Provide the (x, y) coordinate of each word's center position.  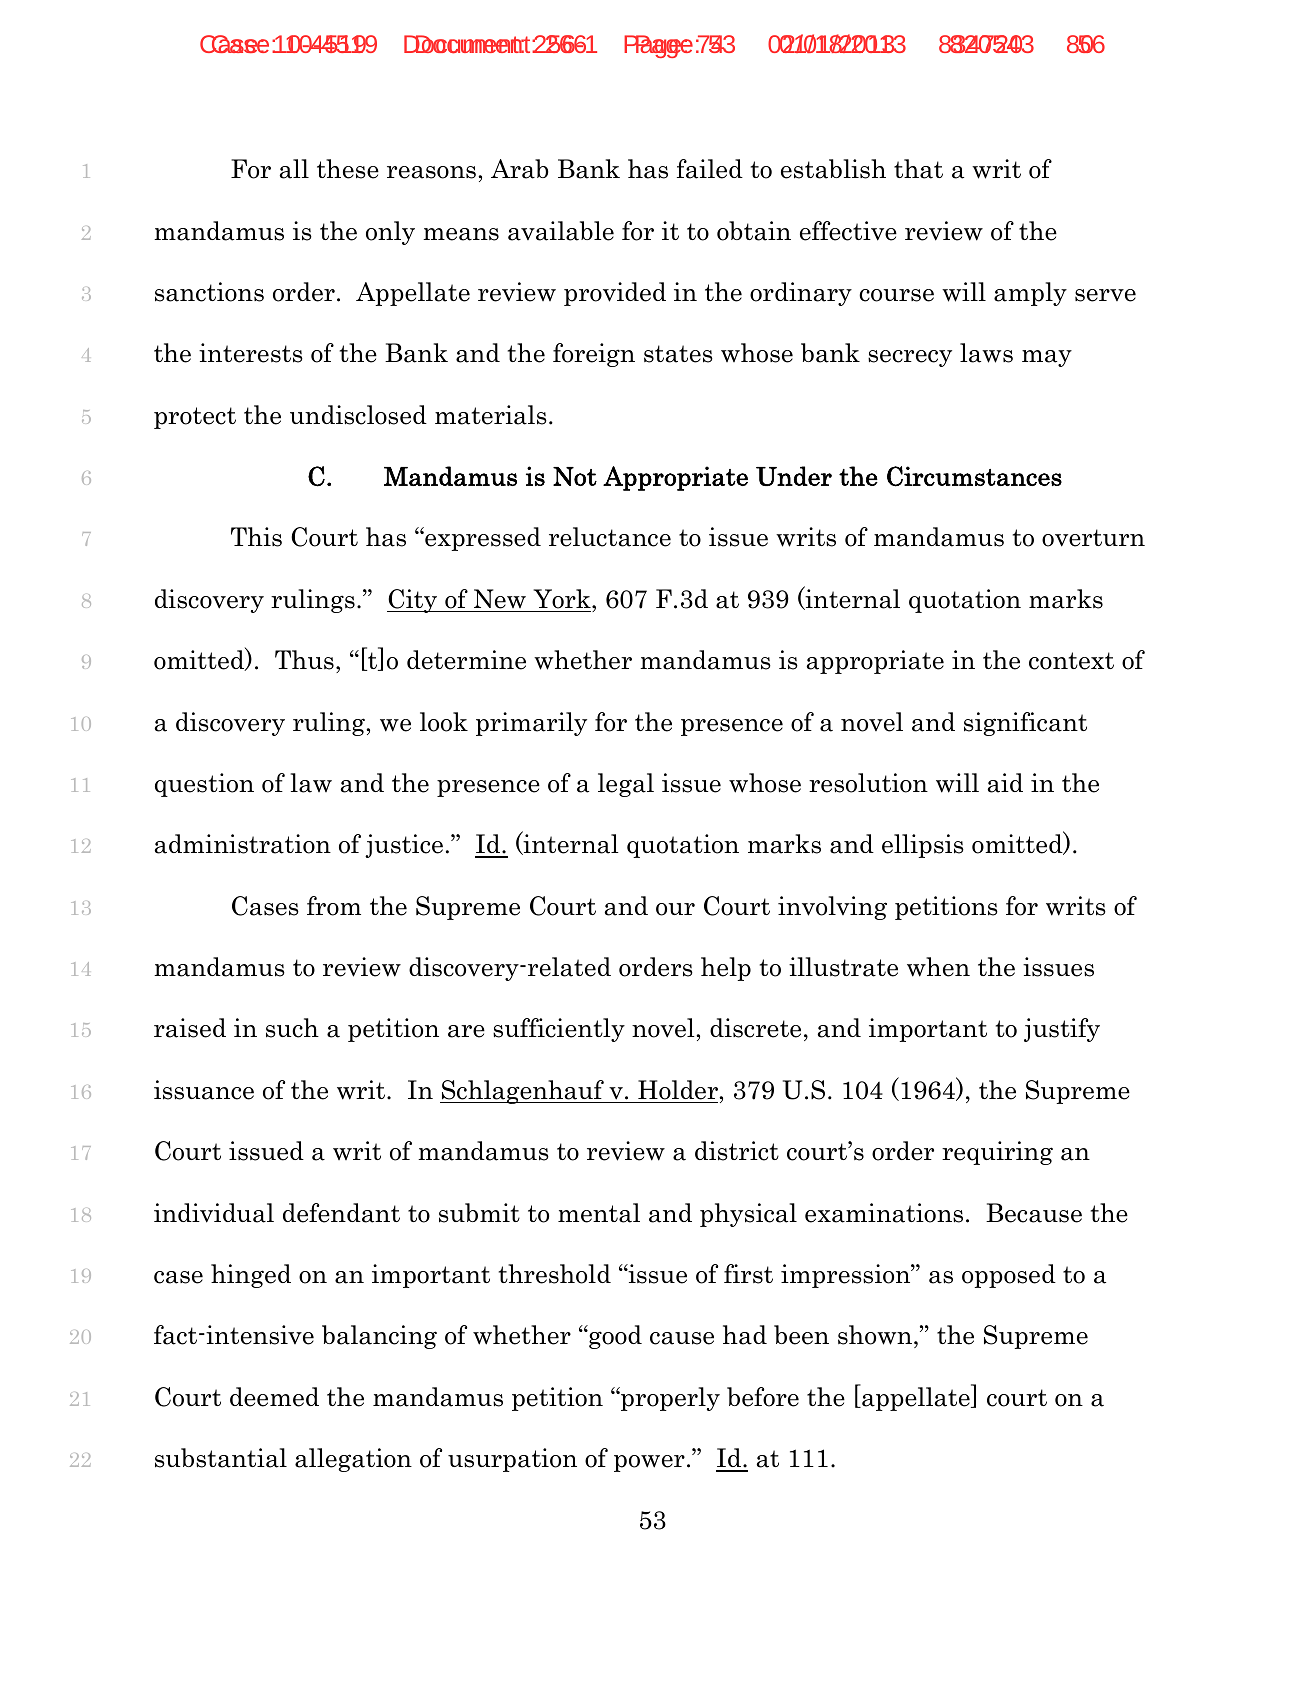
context (1071, 661)
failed (710, 169)
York (563, 599)
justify (1062, 1030)
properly (669, 1399)
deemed (274, 1397)
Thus (304, 660)
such (292, 1028)
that (918, 169)
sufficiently (559, 1030)
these (348, 169)
